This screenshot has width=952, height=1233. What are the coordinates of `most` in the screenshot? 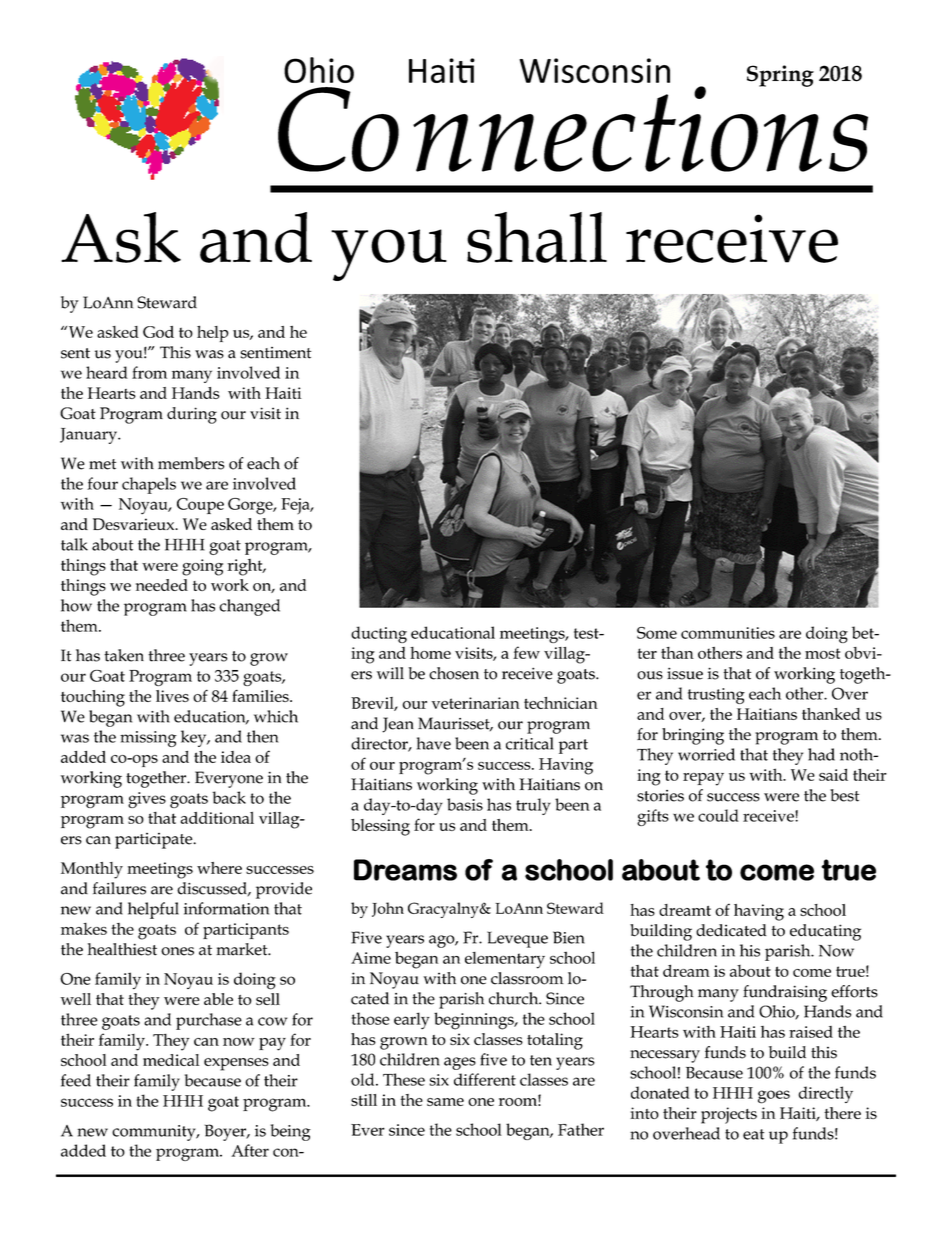 It's located at (822, 653).
